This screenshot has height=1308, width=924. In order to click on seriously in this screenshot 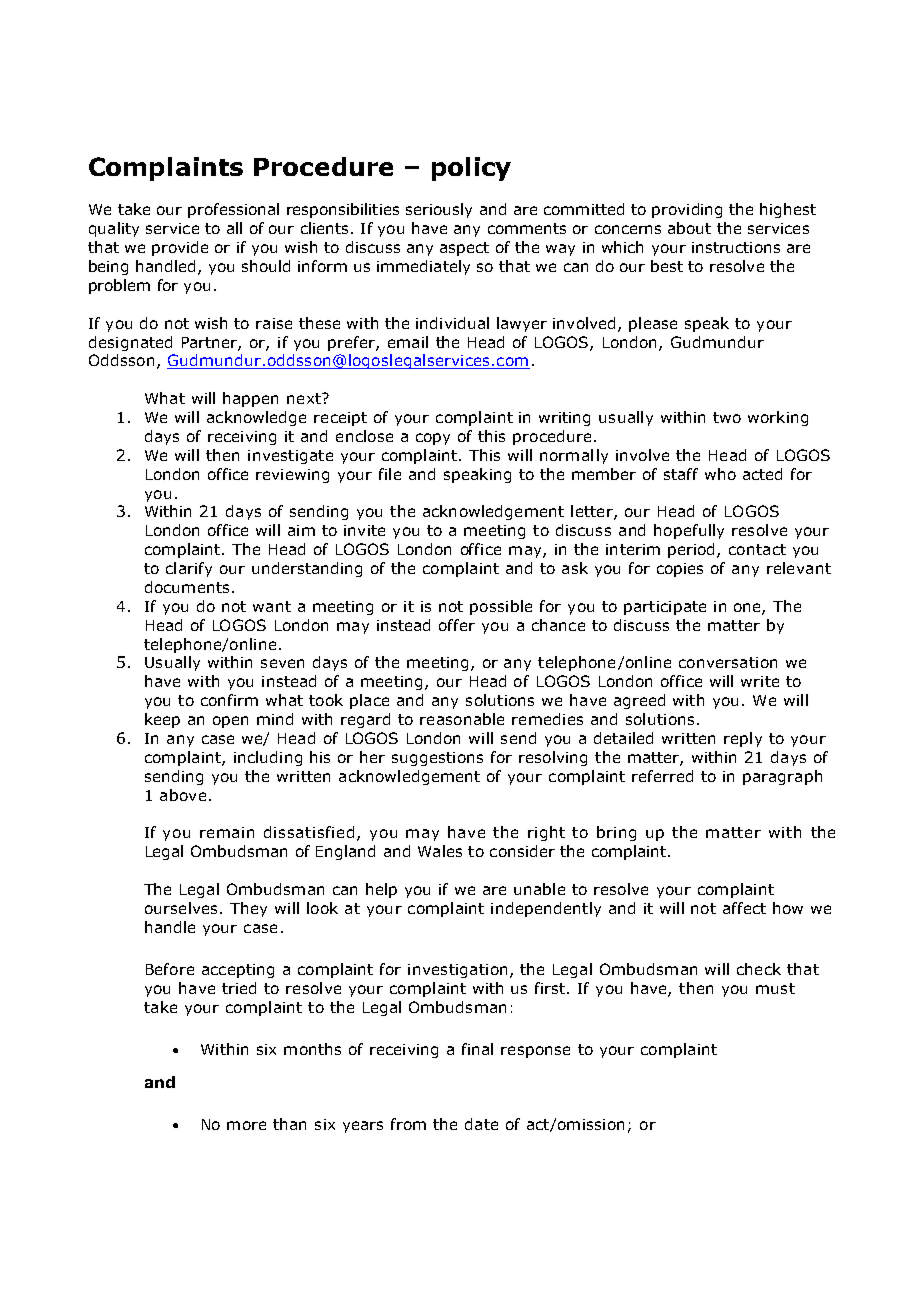, I will do `click(439, 210)`.
